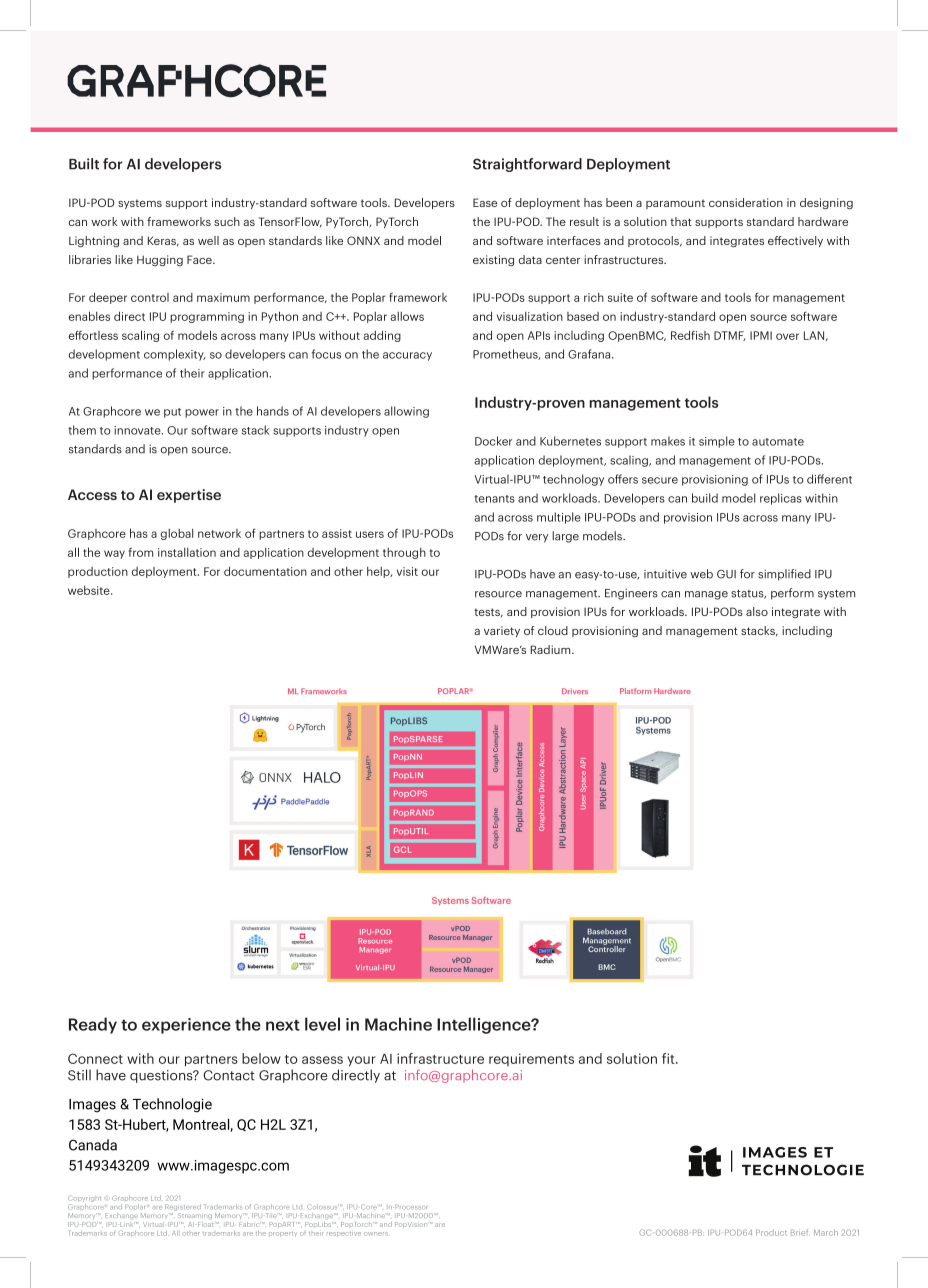 The image size is (928, 1288). I want to click on Keras, so click(163, 241).
